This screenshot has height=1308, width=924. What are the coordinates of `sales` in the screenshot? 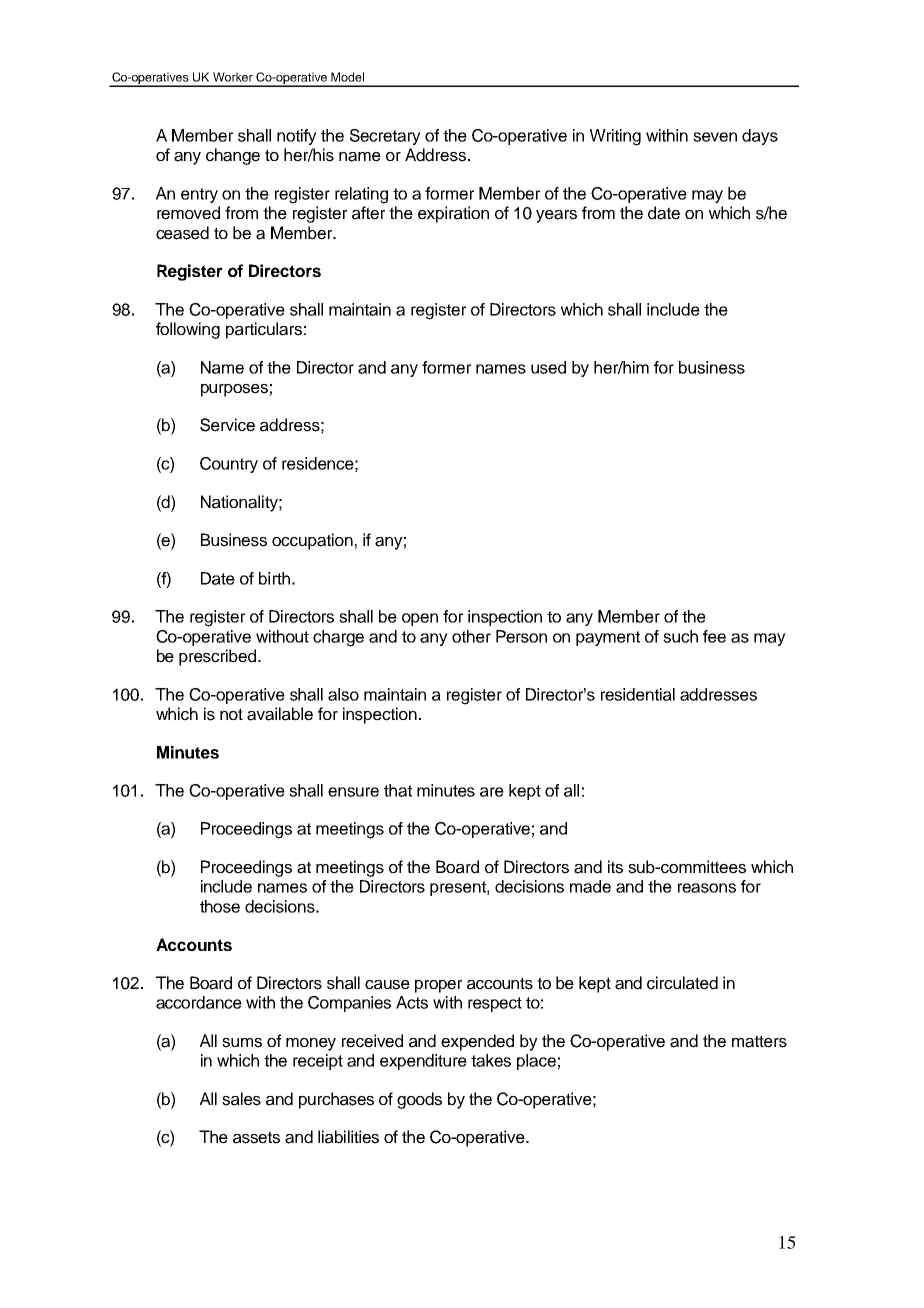 It's located at (241, 1099).
